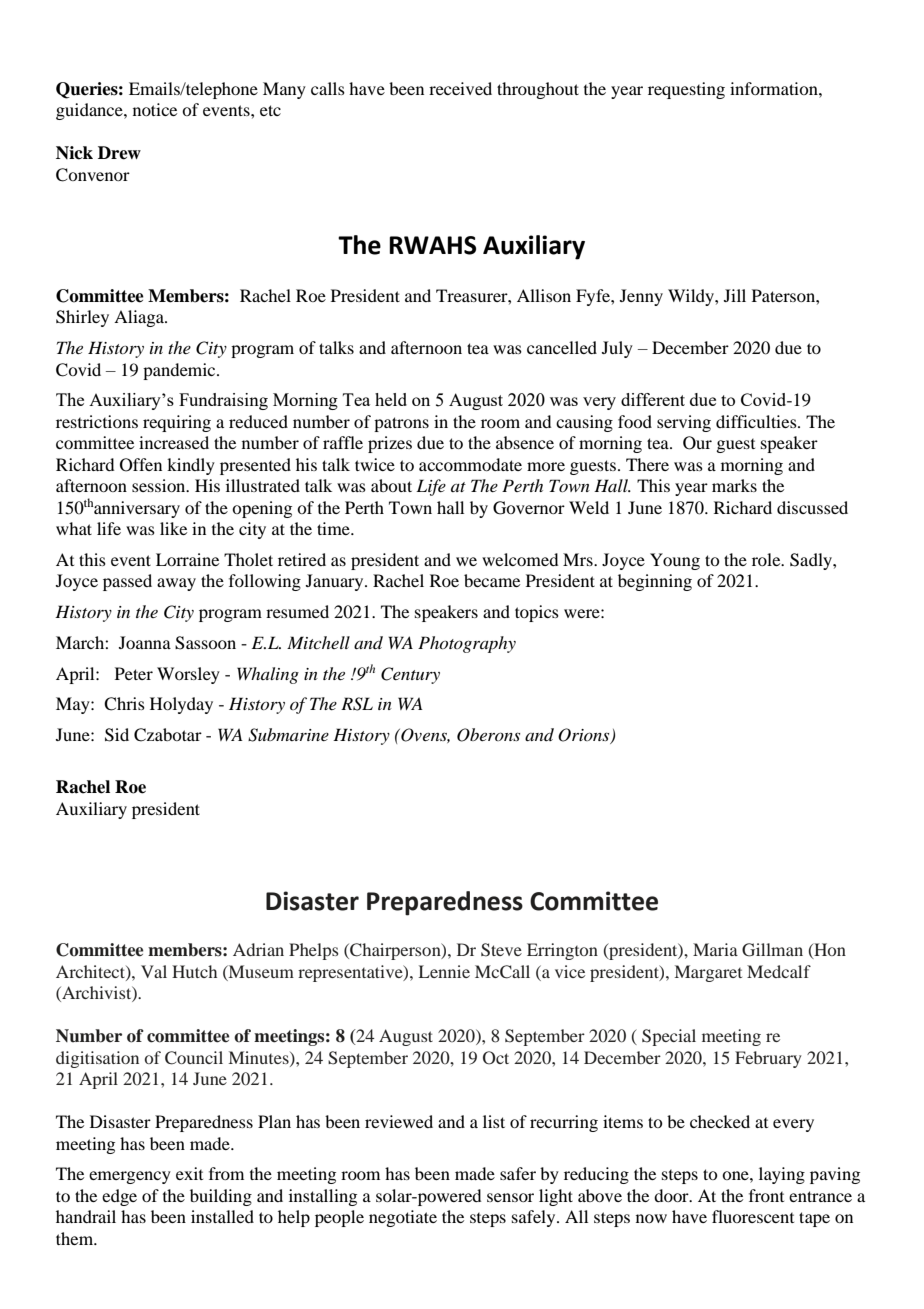  What do you see at coordinates (160, 485) in the screenshot?
I see `session` at bounding box center [160, 485].
